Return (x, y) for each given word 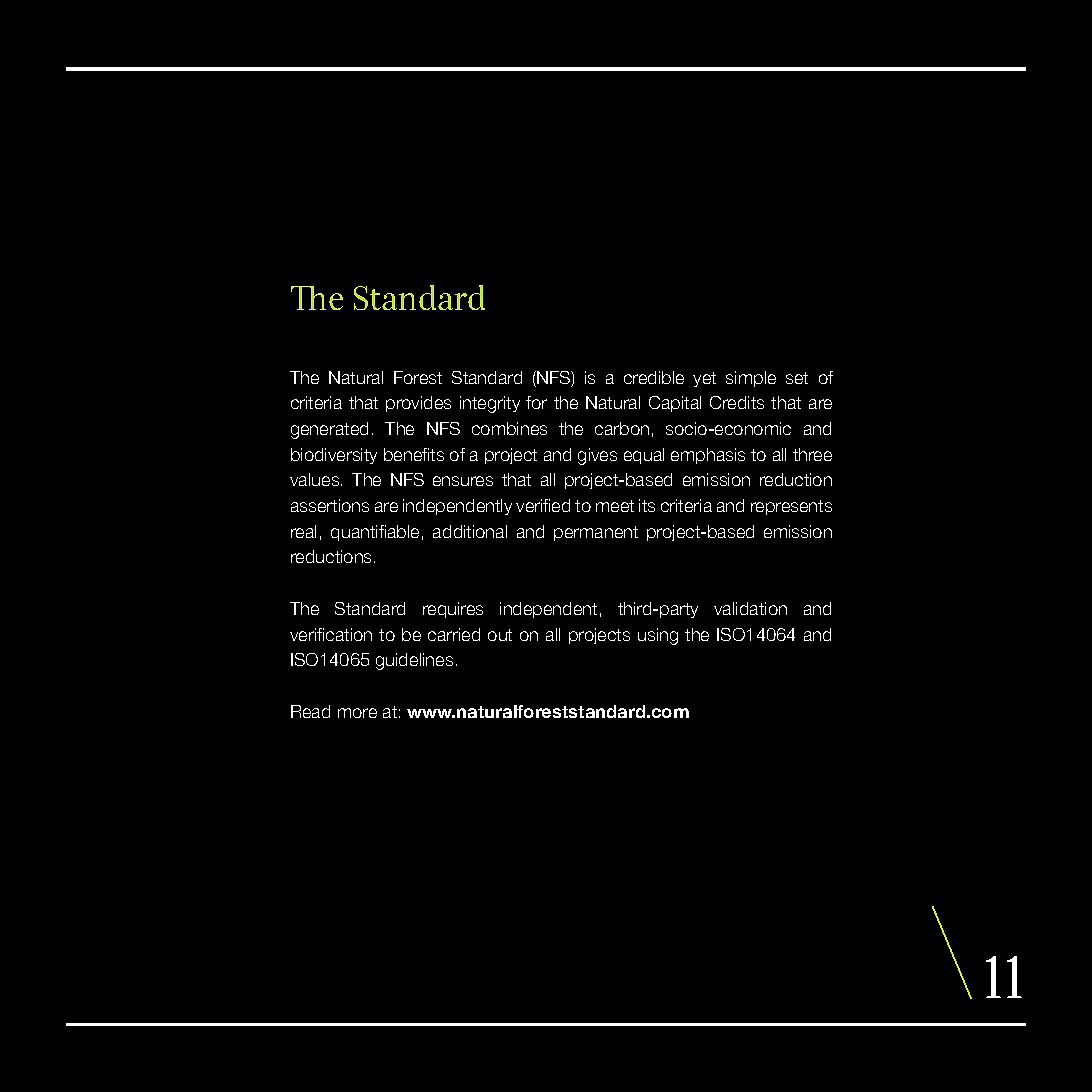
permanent (596, 533)
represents (791, 507)
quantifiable (375, 533)
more (357, 713)
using (658, 636)
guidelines (414, 661)
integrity (490, 404)
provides (418, 404)
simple (751, 379)
